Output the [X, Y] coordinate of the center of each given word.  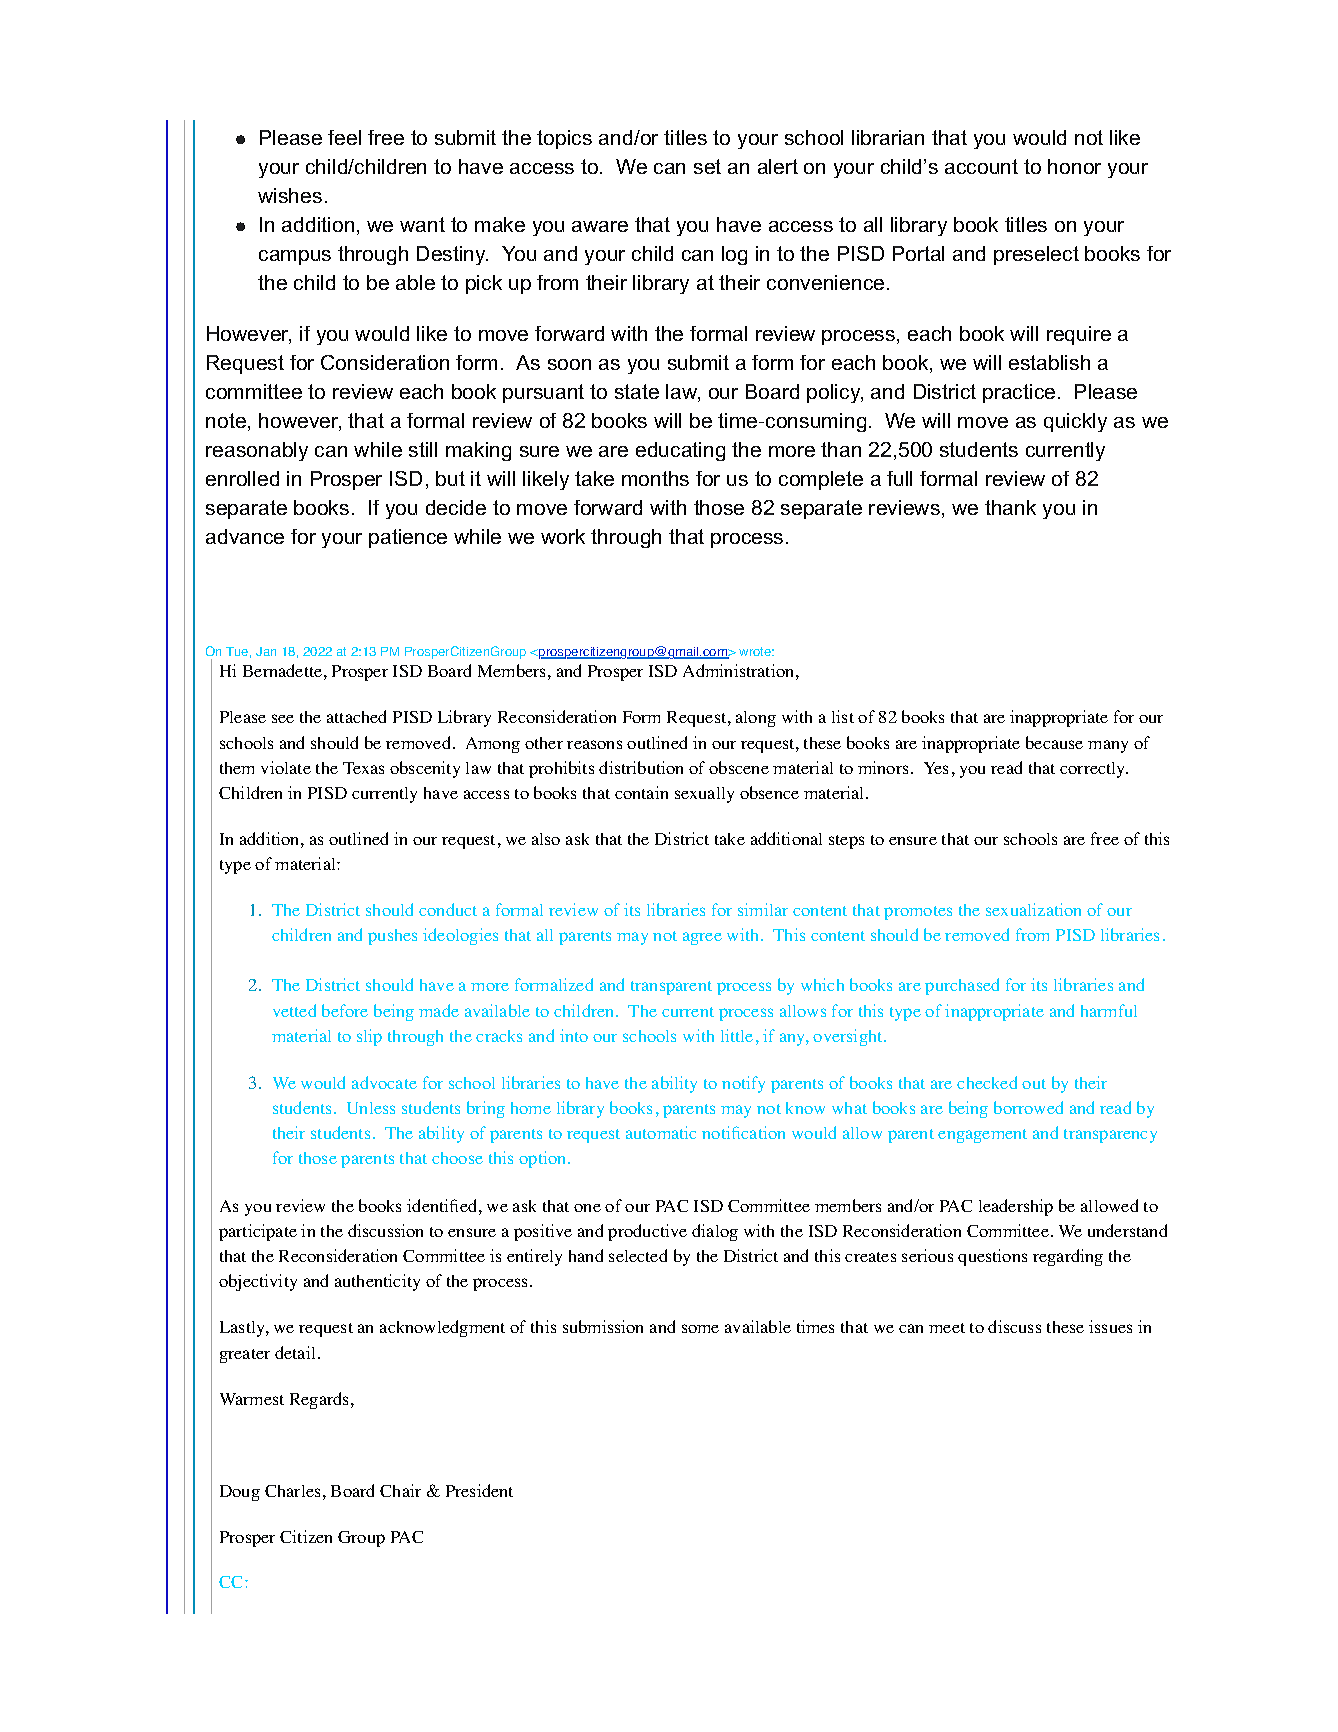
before [345, 1010]
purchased [962, 986]
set [707, 166]
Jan [266, 651]
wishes [290, 195]
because [1054, 742]
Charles [292, 1491]
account [981, 166]
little [737, 1035]
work [563, 536]
